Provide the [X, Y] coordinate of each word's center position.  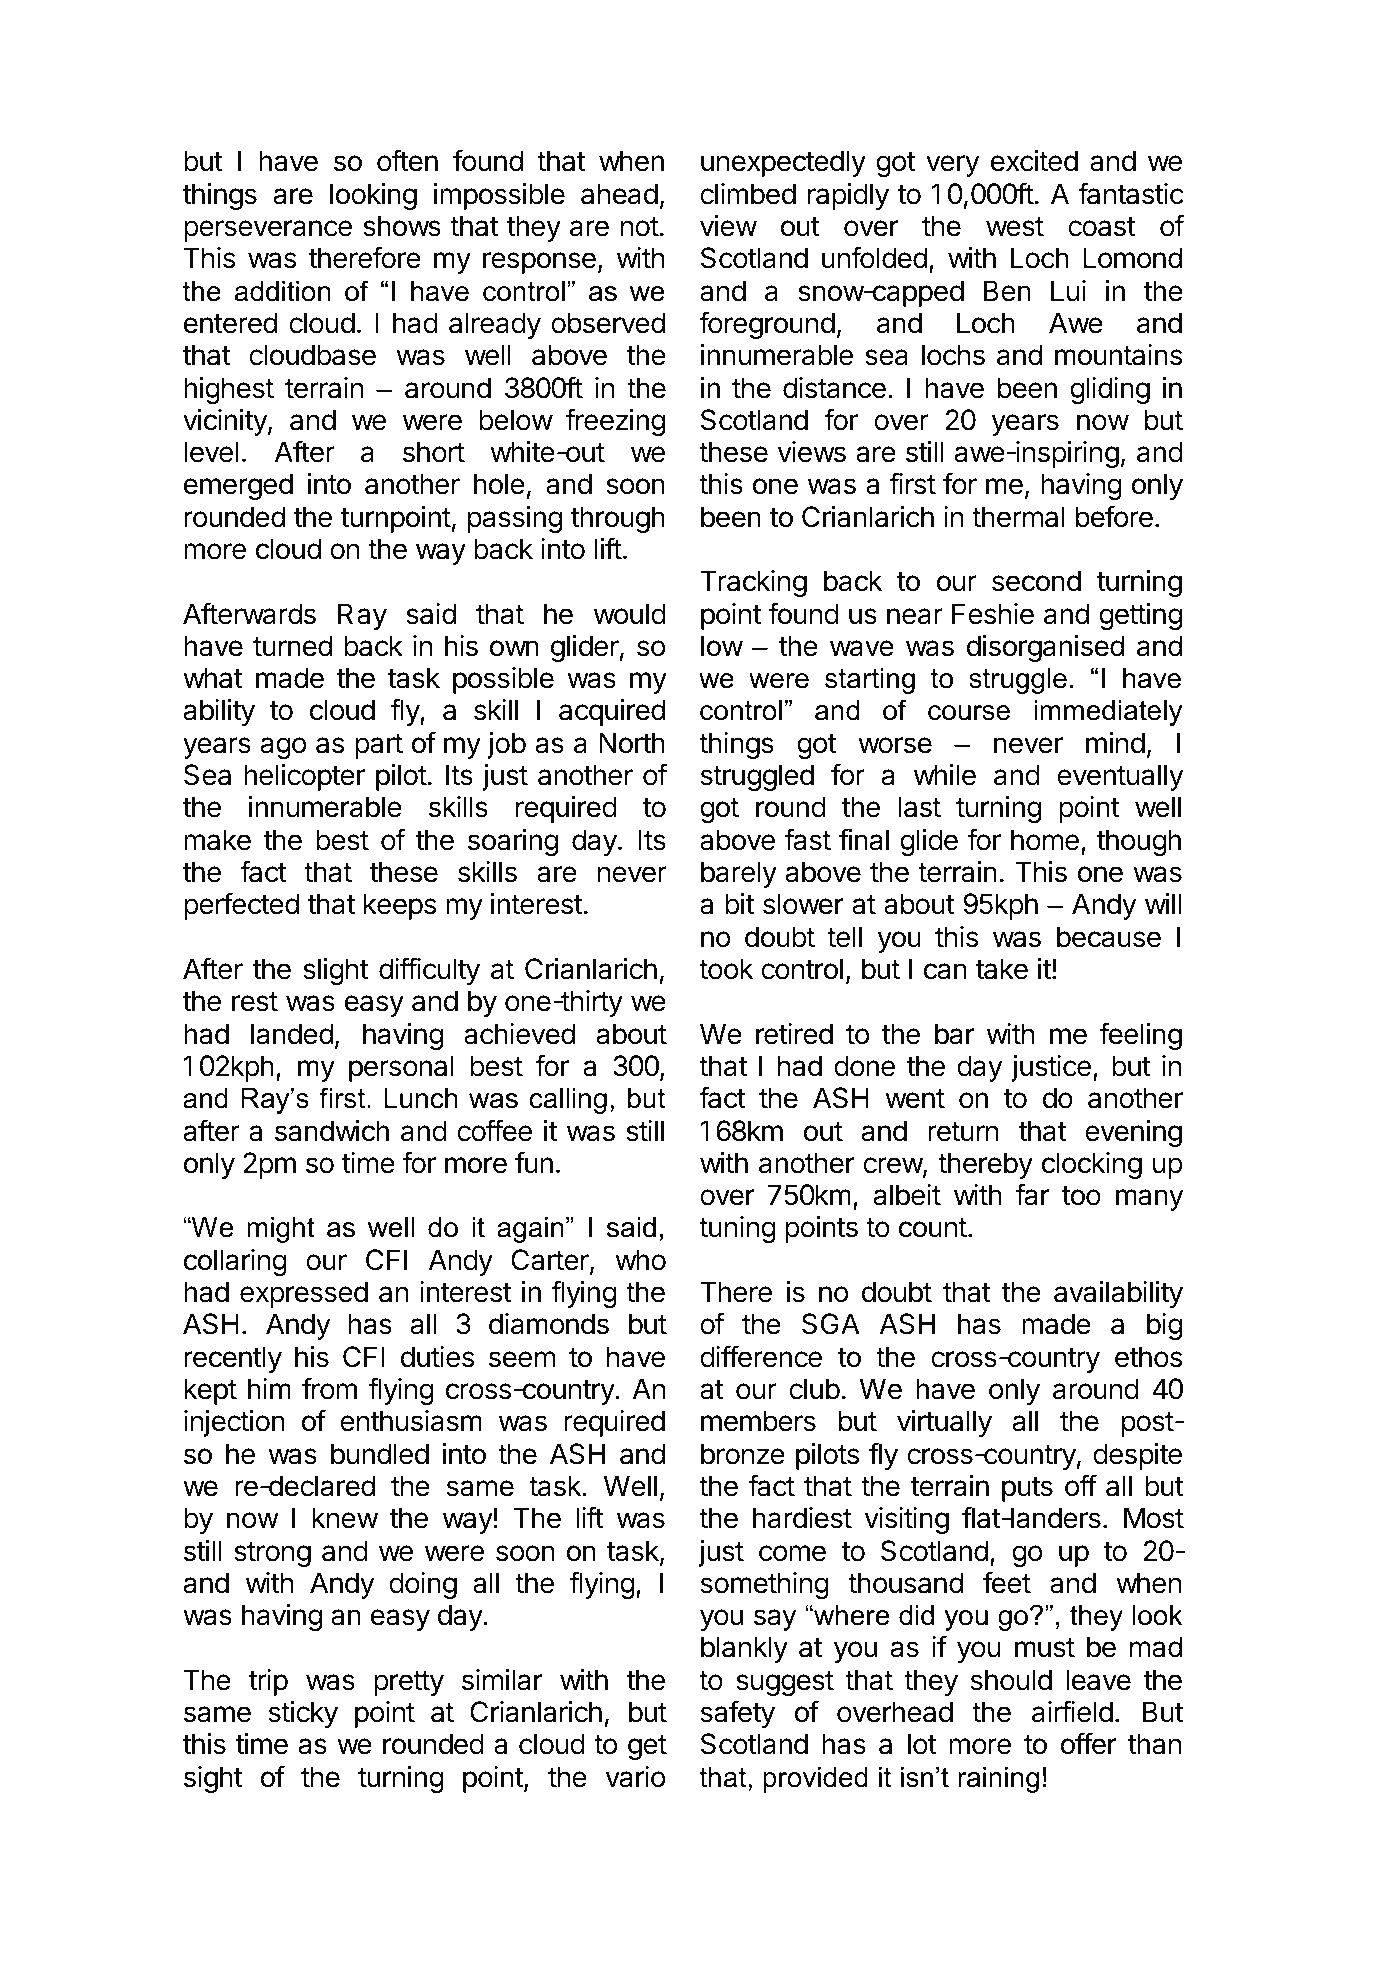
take [1001, 969]
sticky [303, 1714]
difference [761, 1356]
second [1036, 581]
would [630, 614]
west [1015, 227]
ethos [1148, 1357]
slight [335, 971]
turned [292, 646]
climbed [748, 194]
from [329, 1388]
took [726, 969]
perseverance [268, 231]
